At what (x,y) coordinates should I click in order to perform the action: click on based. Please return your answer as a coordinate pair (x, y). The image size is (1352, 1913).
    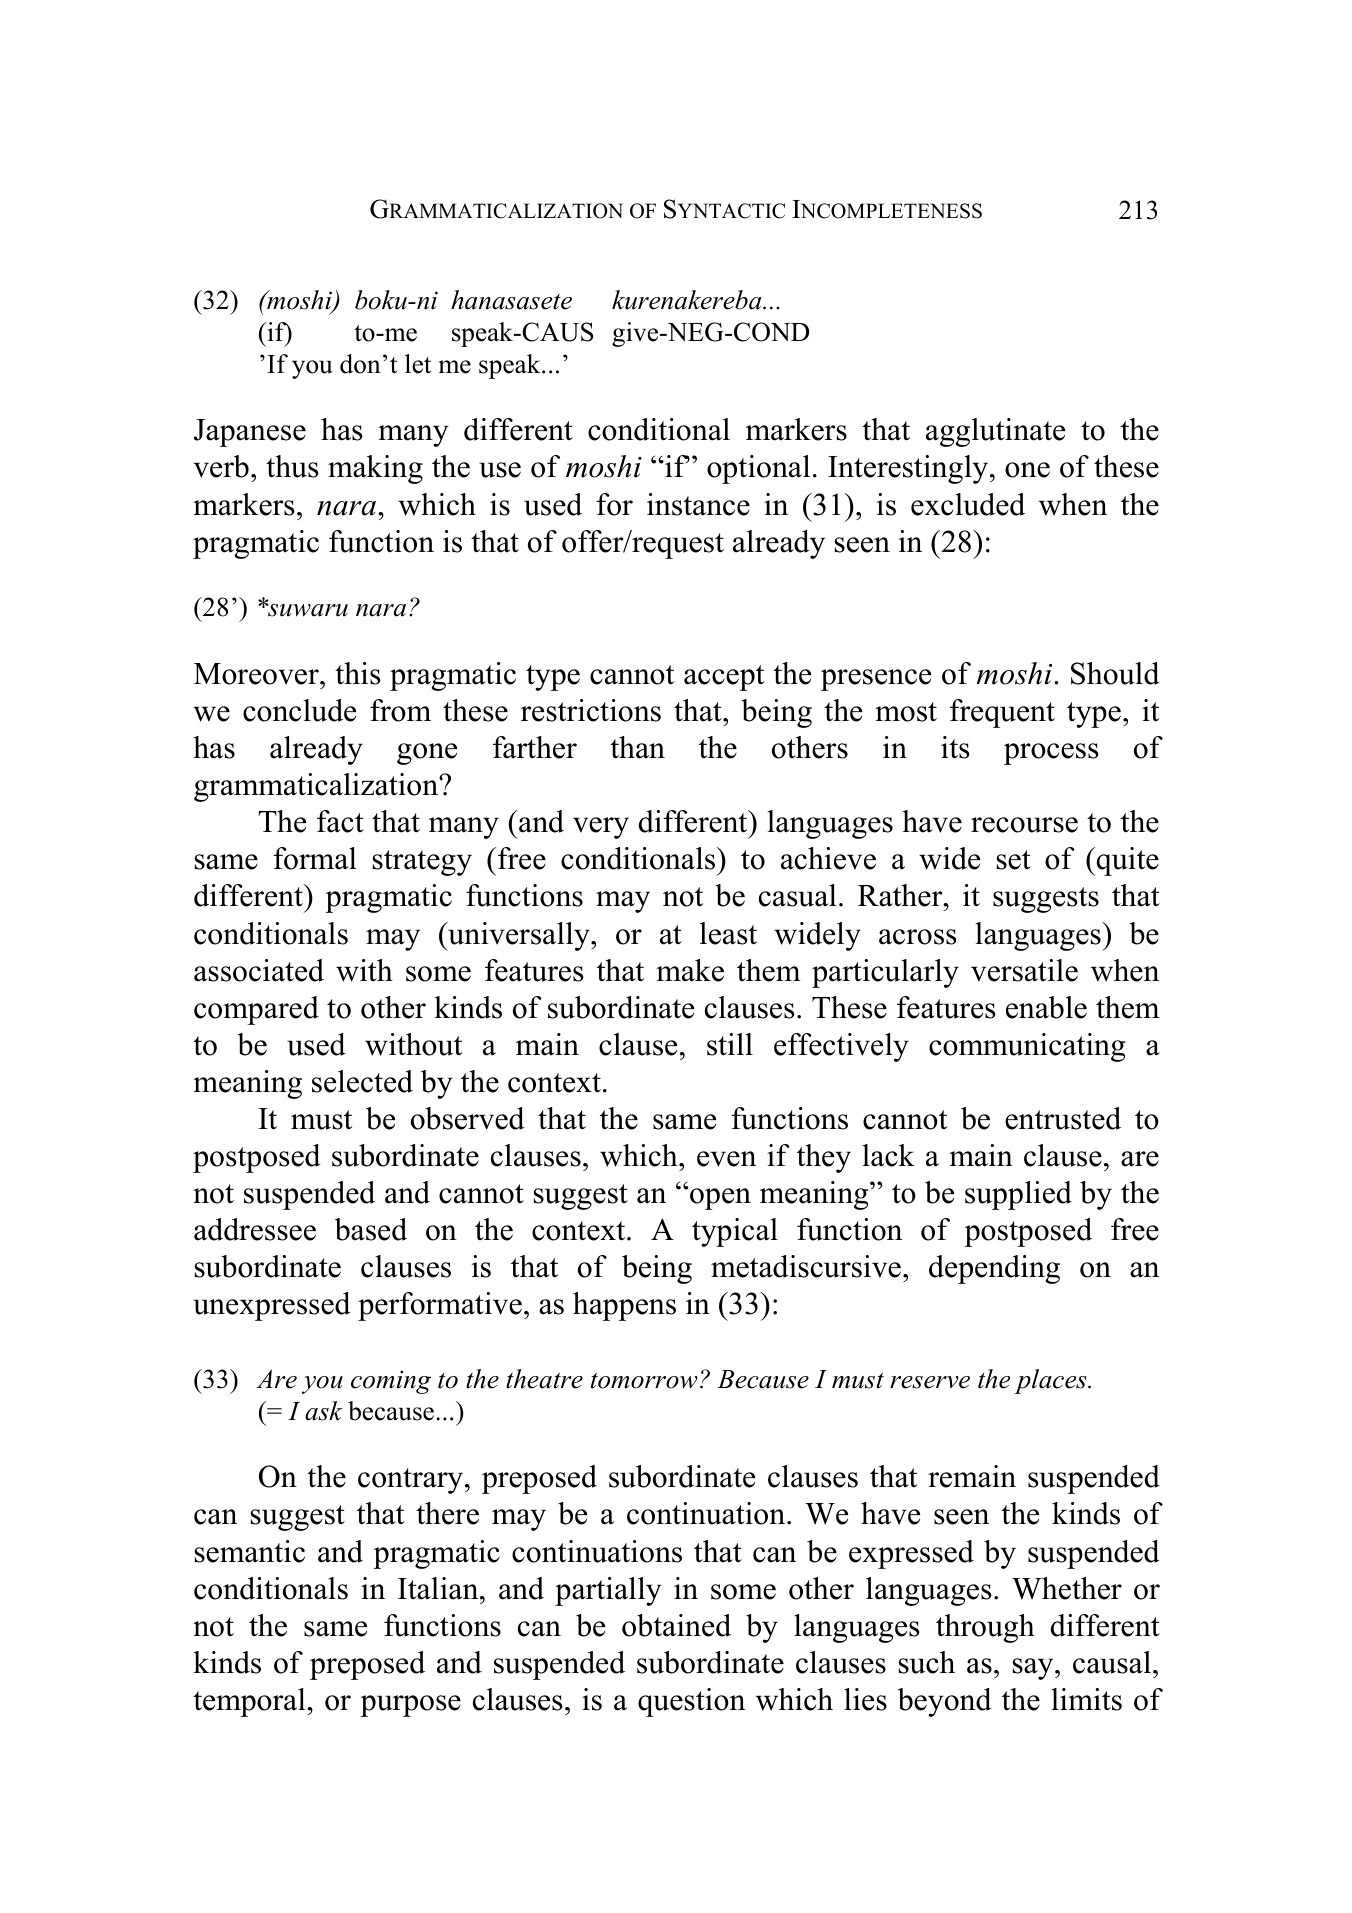
    Looking at the image, I should click on (371, 1229).
